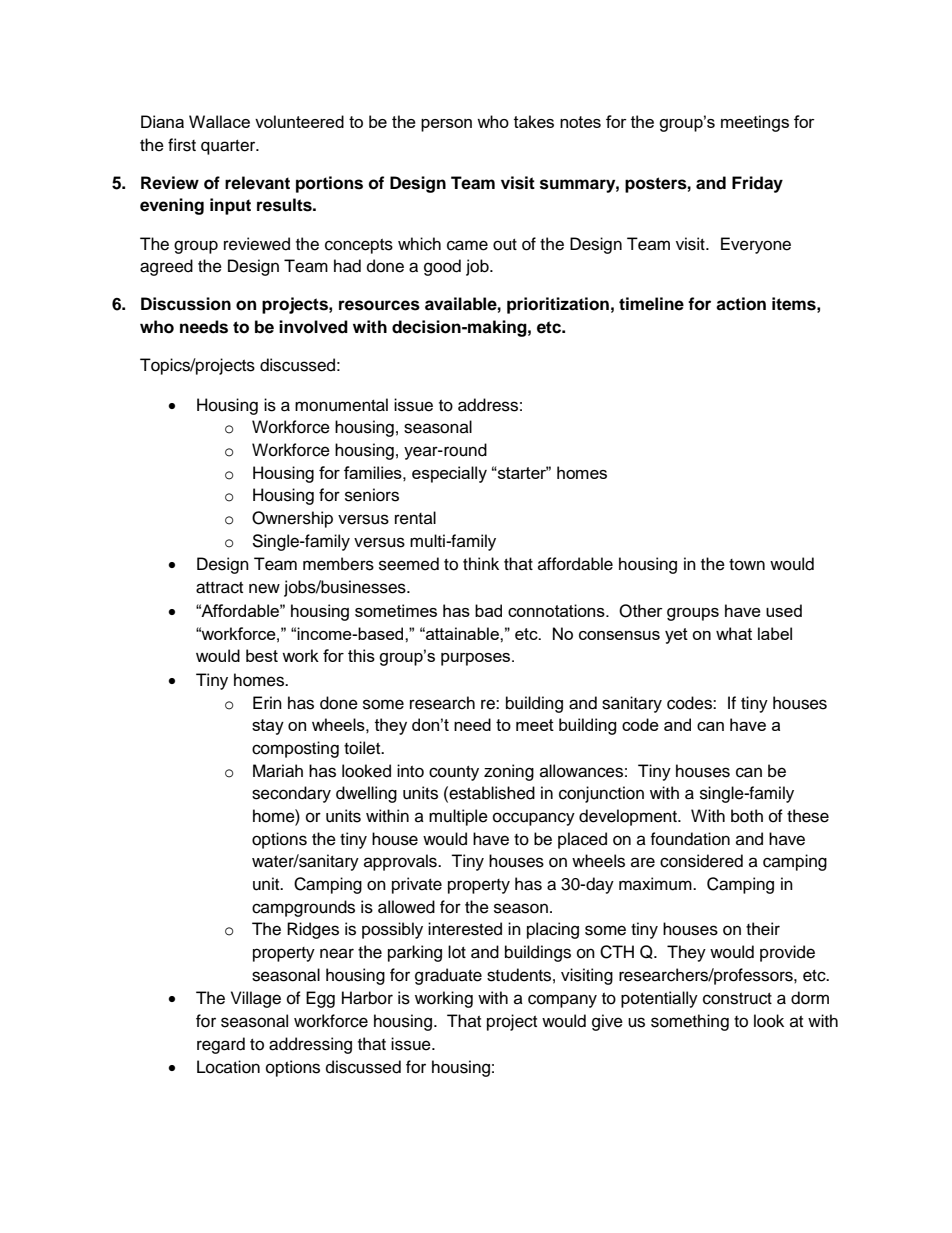 The image size is (952, 1233). Describe the element at coordinates (446, 125) in the document. I see `person` at that location.
